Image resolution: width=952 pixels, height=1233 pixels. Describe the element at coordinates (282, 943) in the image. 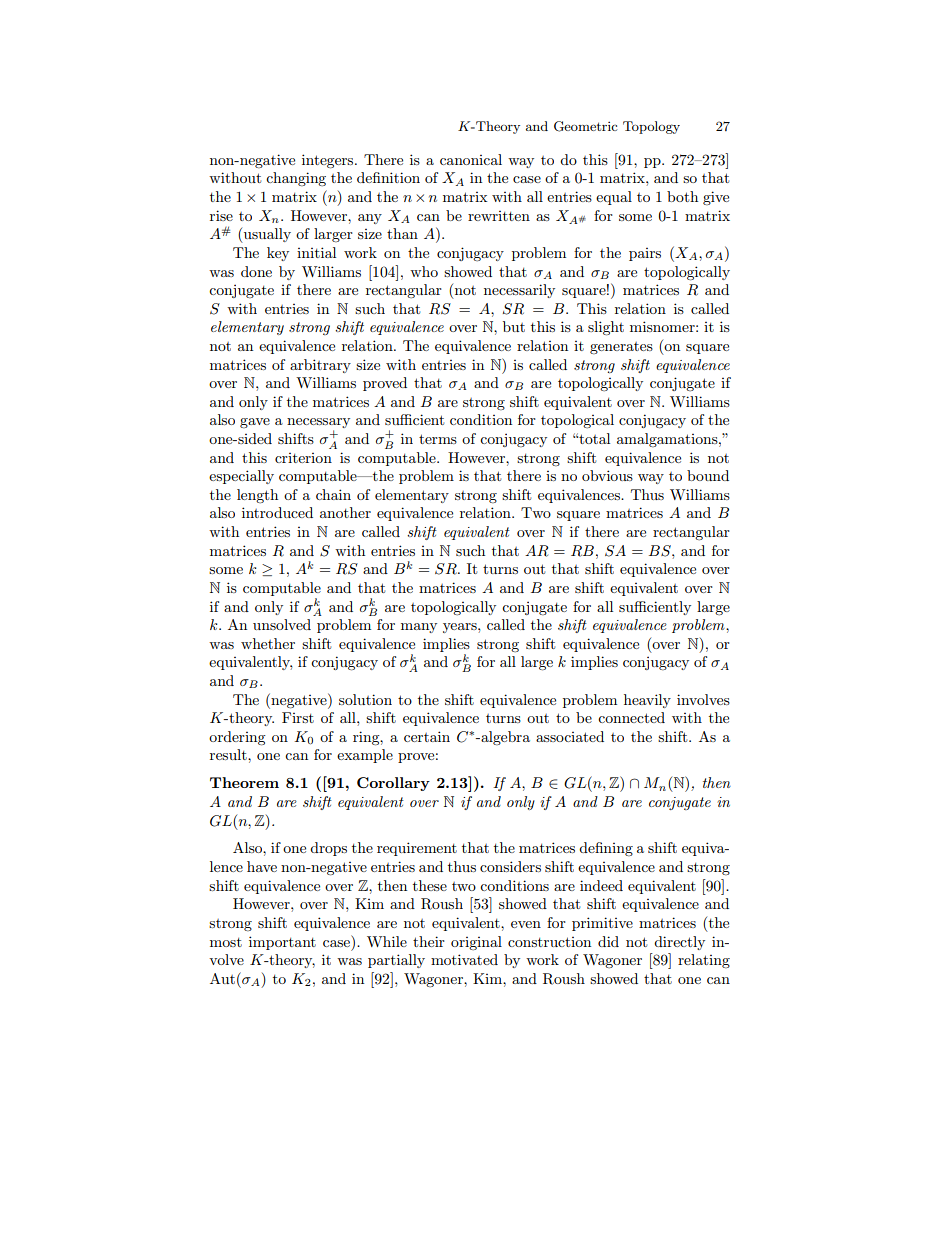

I see `important` at that location.
